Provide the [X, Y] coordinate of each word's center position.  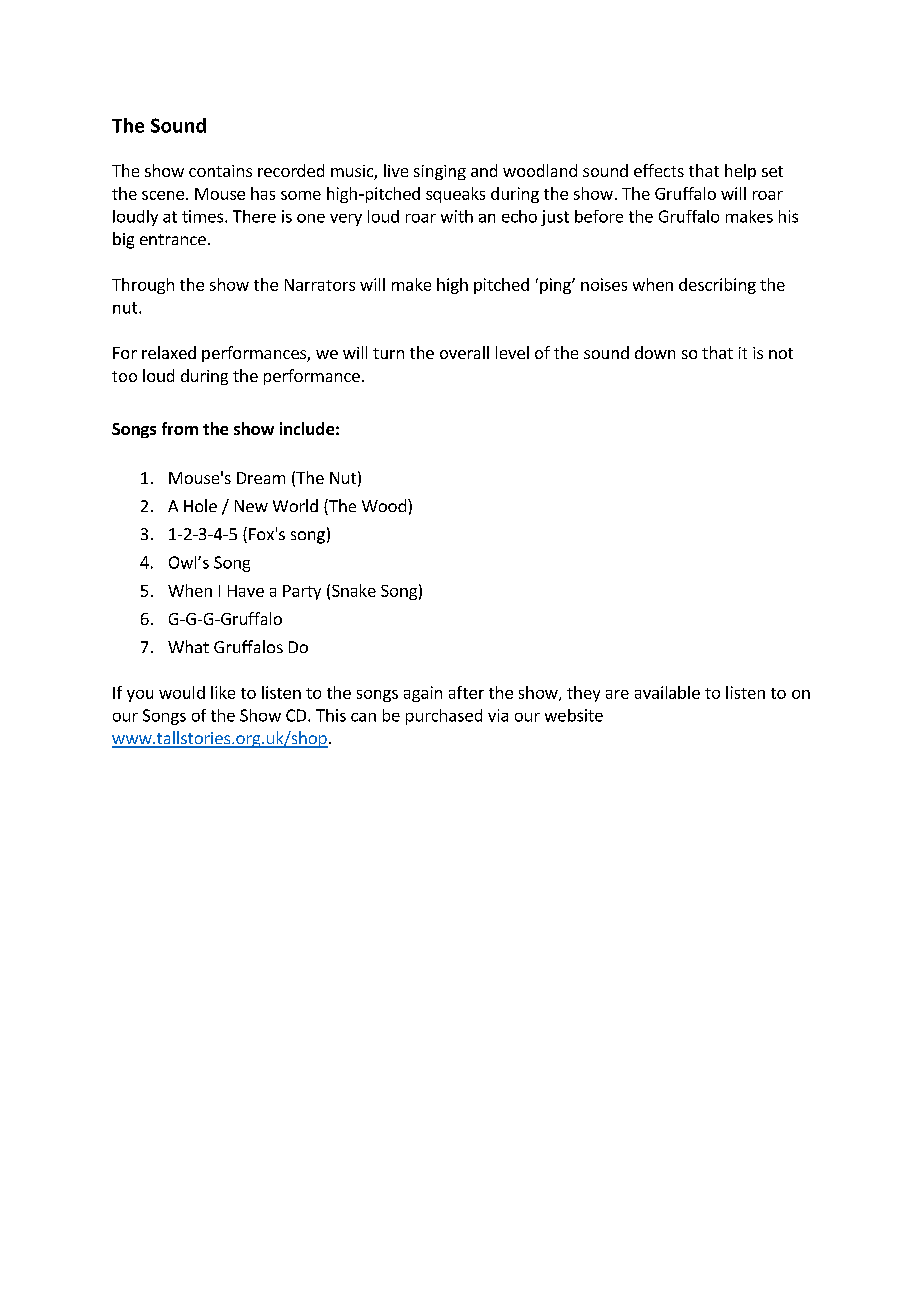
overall [464, 352]
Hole [200, 505]
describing [717, 286]
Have [246, 591]
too [124, 376]
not [781, 353]
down [655, 352]
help [740, 172]
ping [556, 286]
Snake [354, 590]
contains [220, 171]
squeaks [455, 195]
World [295, 505]
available [667, 692]
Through [143, 286]
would [182, 692]
